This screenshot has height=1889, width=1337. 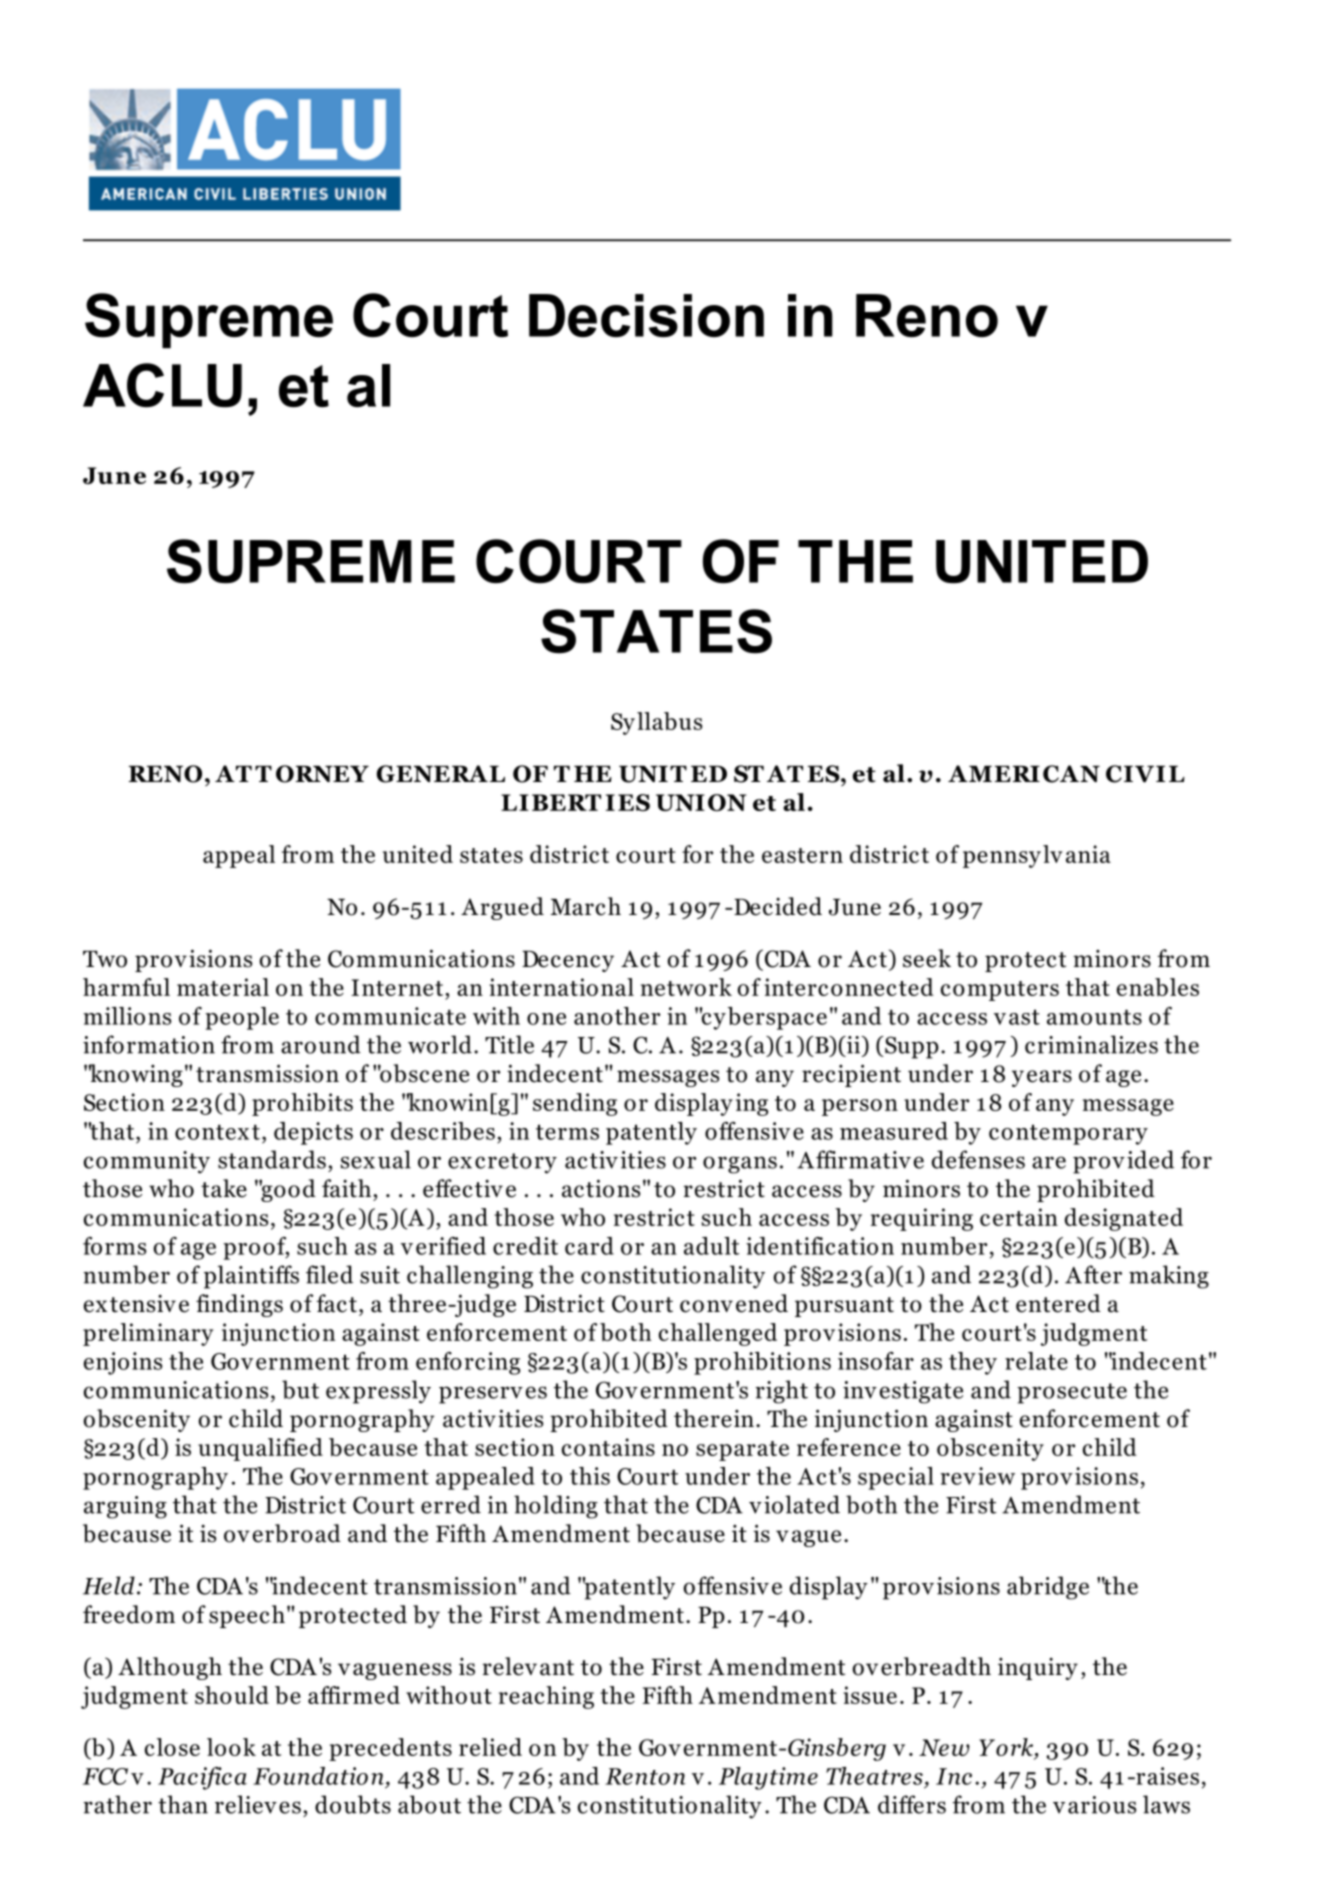 I want to click on card, so click(x=589, y=1246).
